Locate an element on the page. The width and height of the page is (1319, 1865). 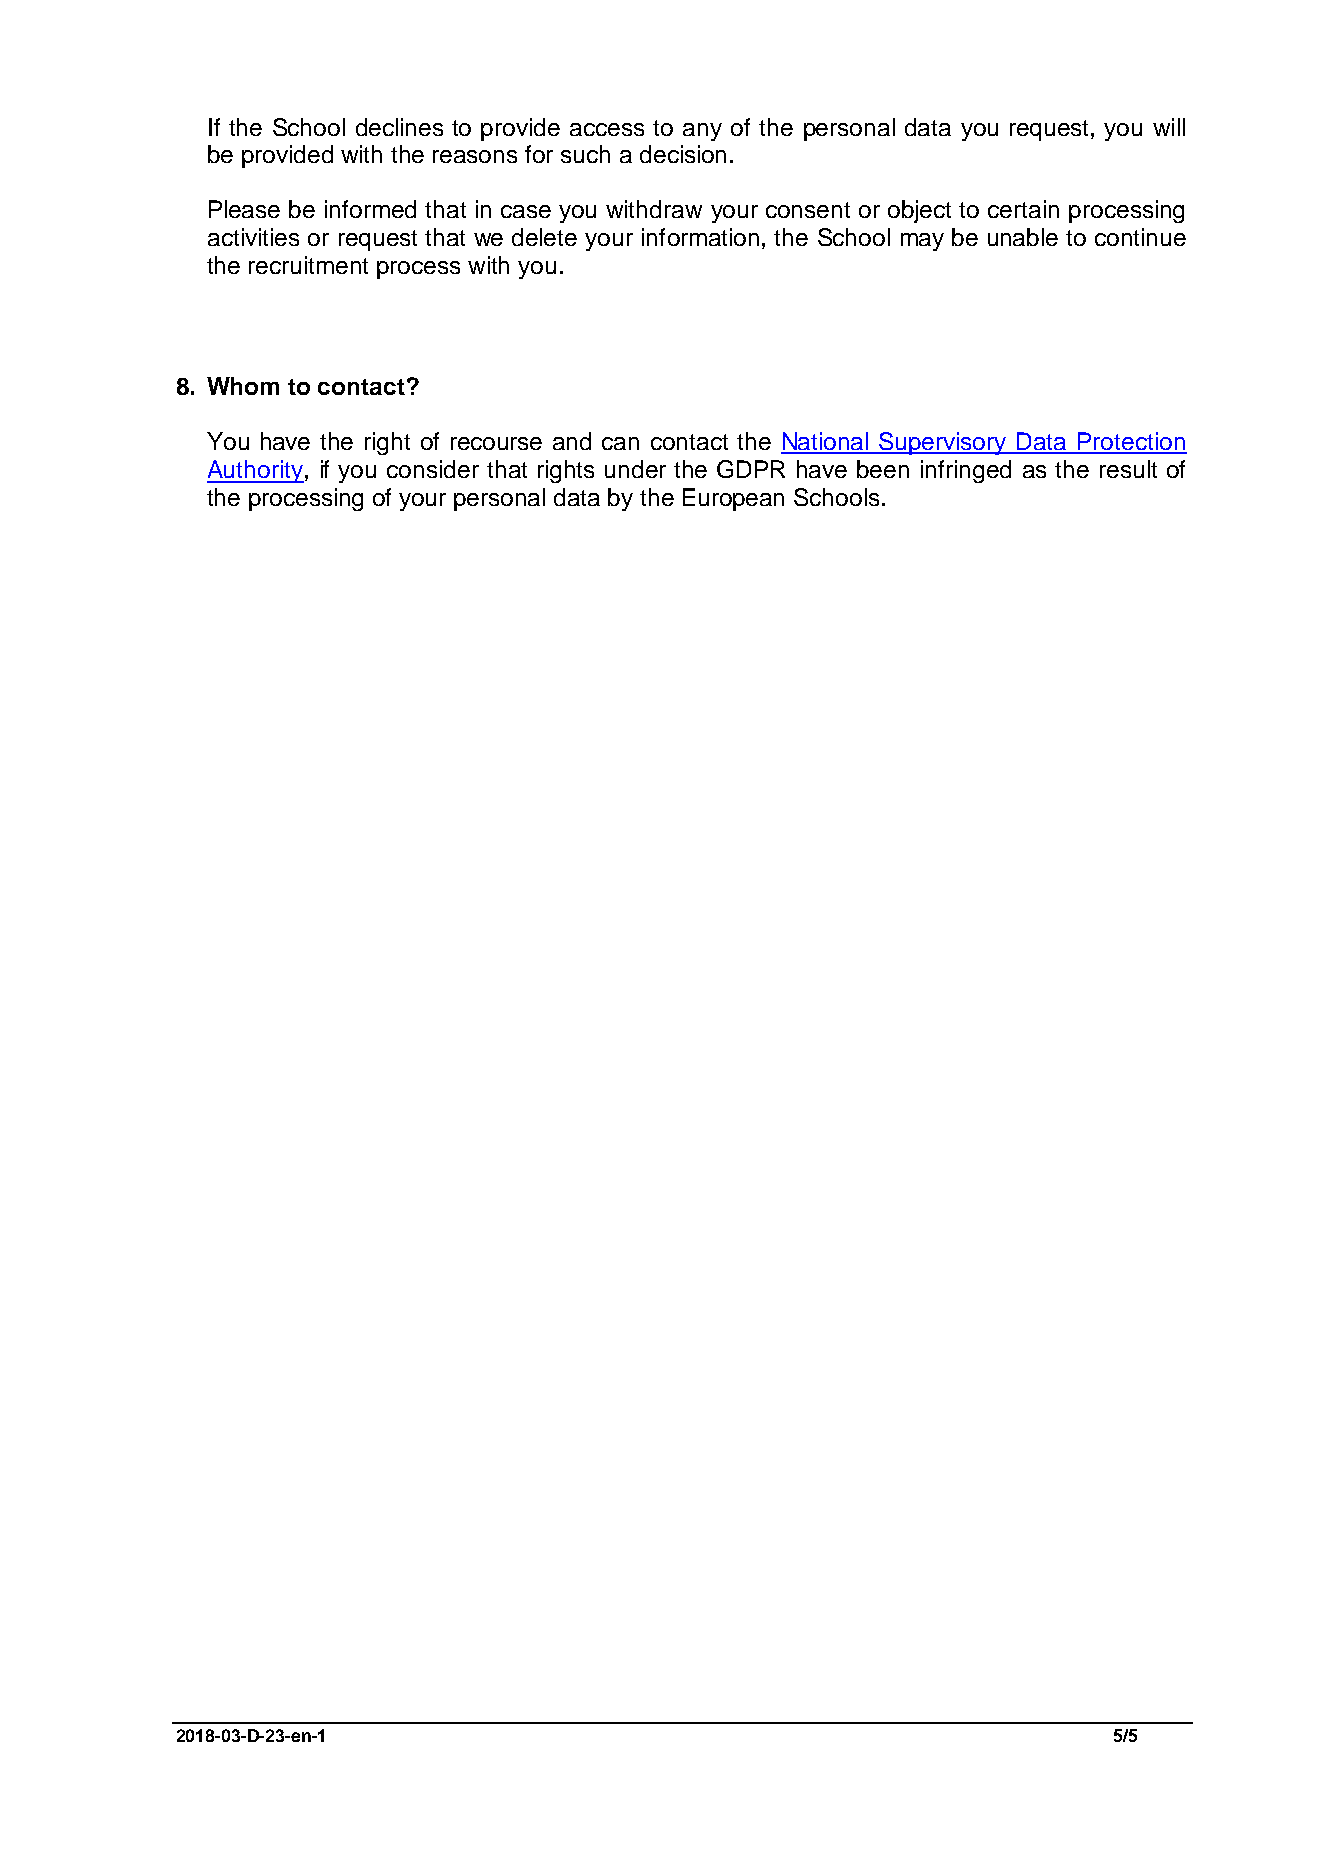
will is located at coordinates (1169, 127).
